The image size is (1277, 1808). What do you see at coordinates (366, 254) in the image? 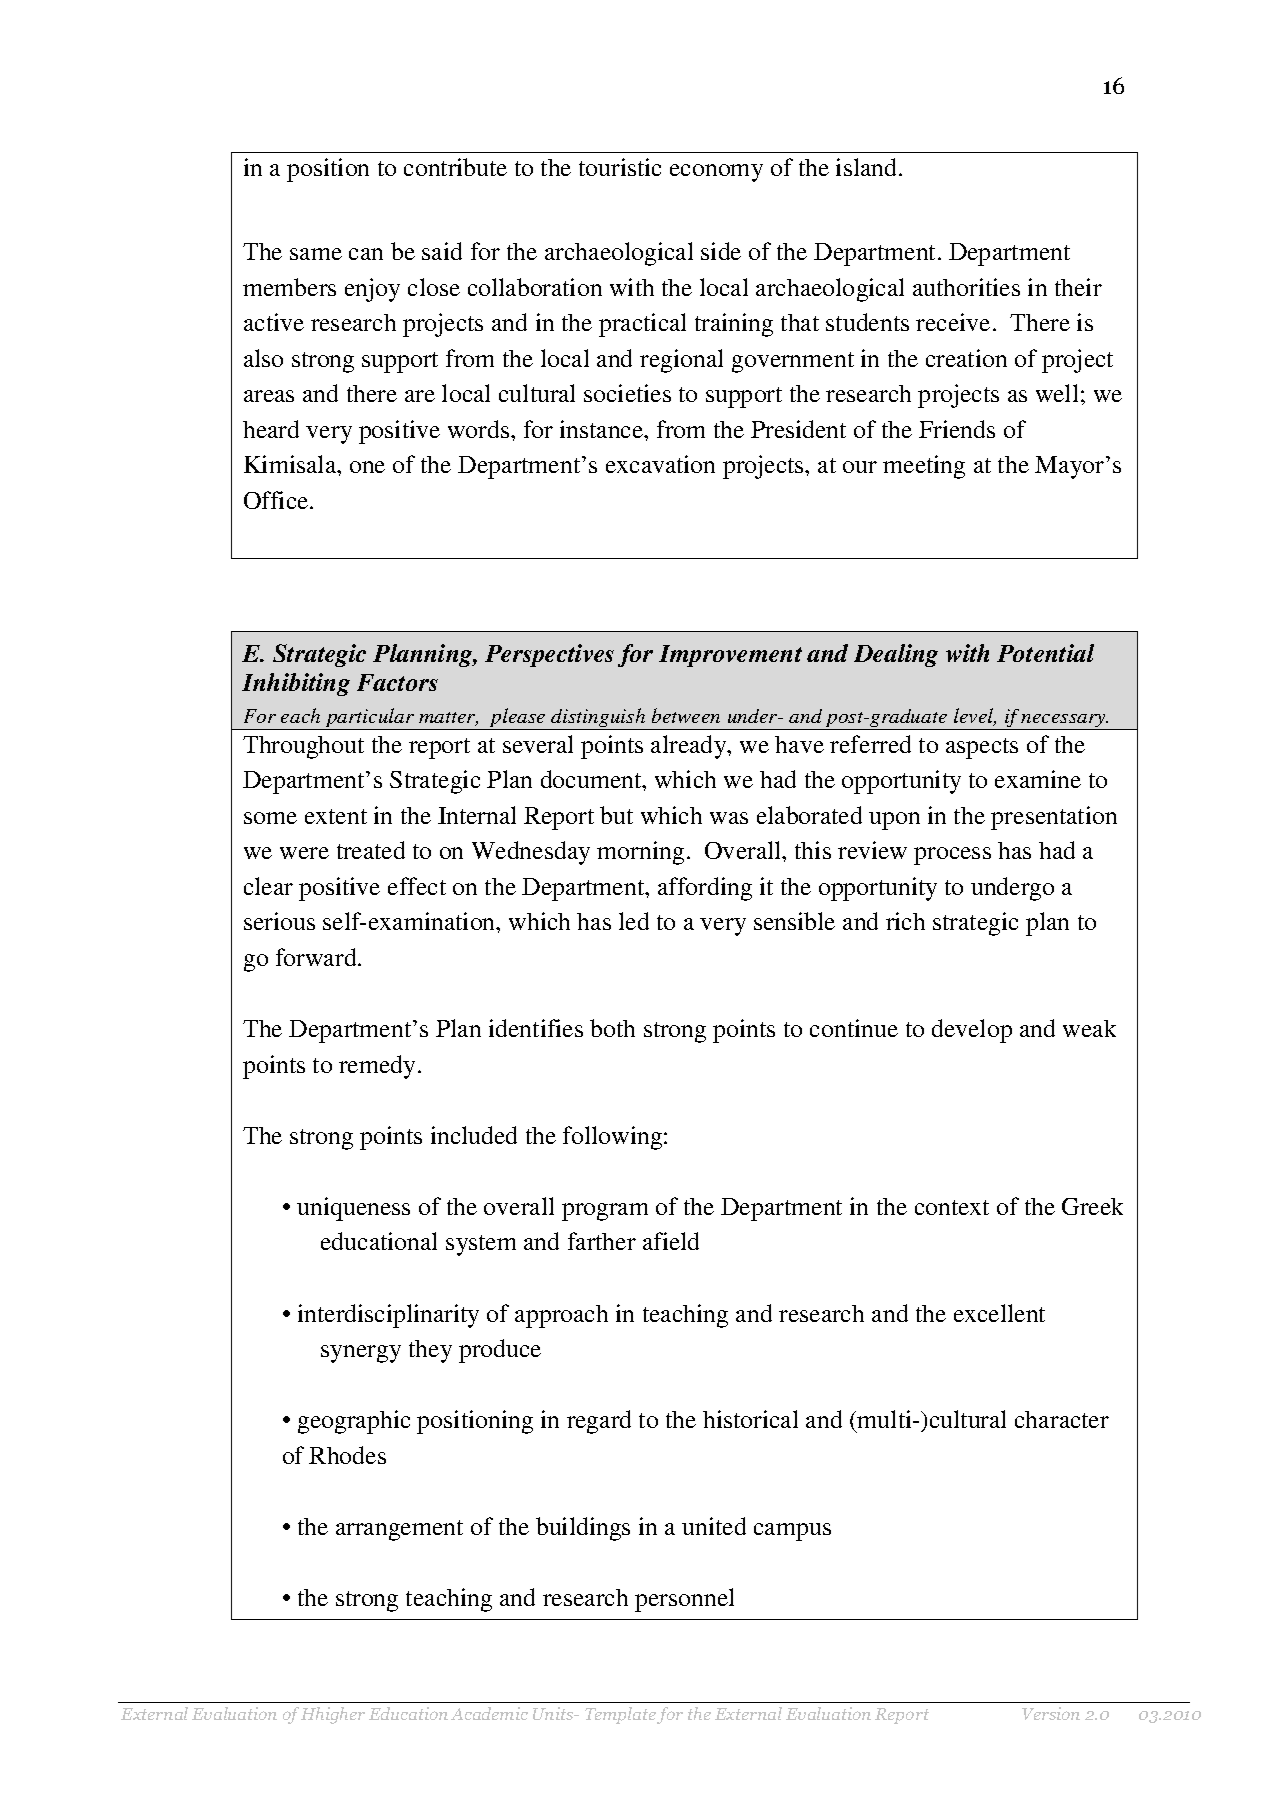
I see `can` at bounding box center [366, 254].
